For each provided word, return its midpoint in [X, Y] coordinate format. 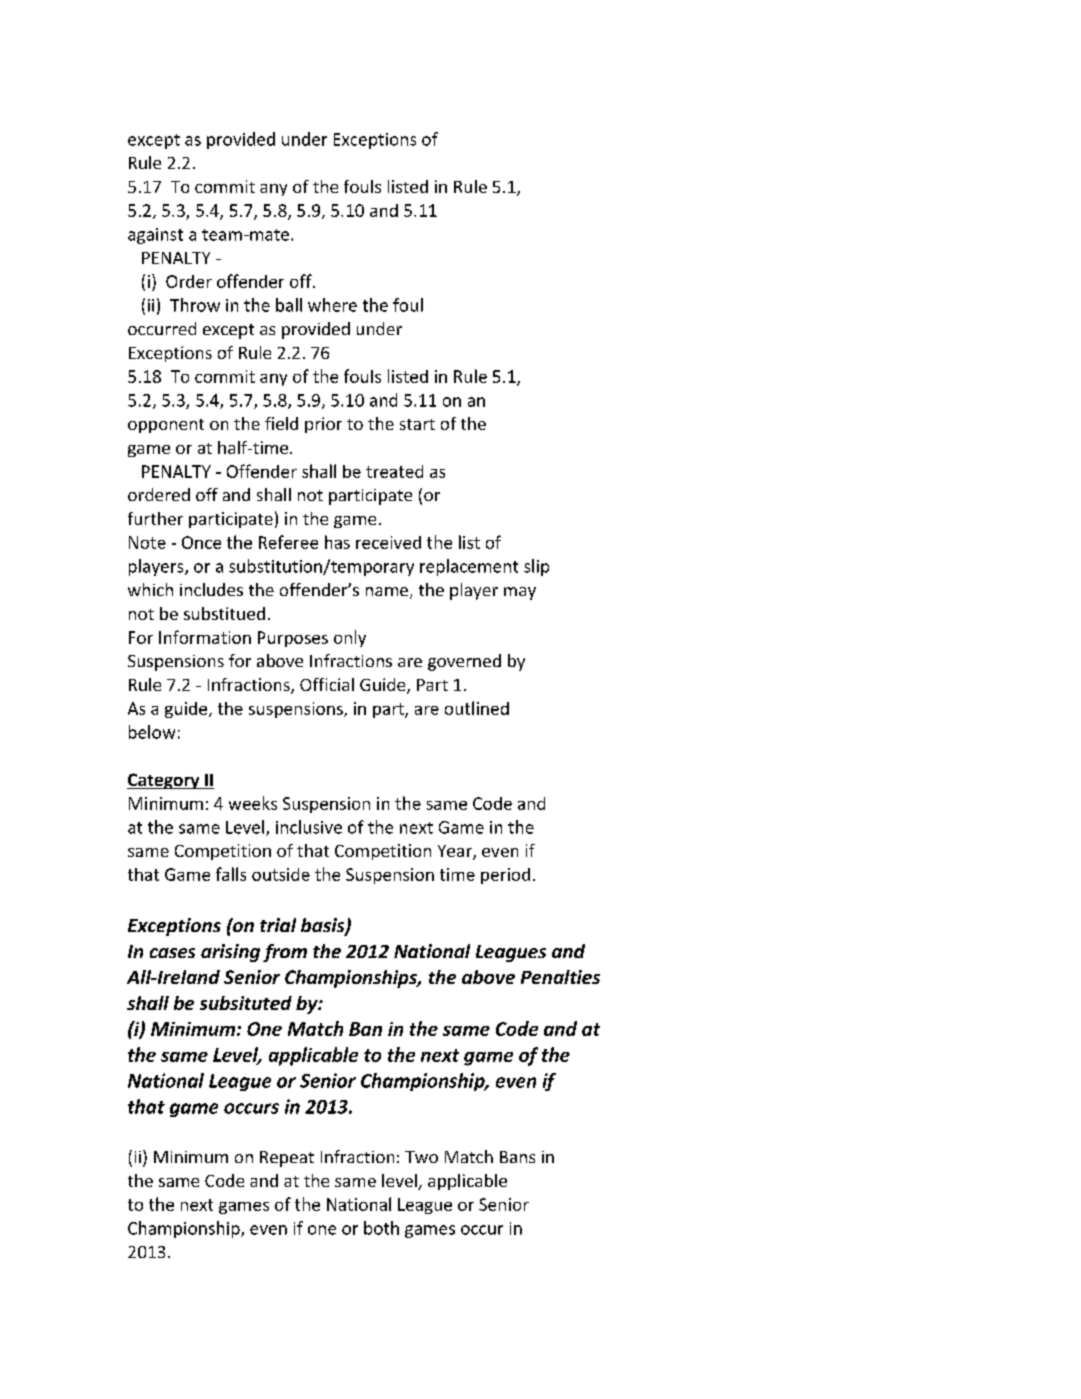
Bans [517, 1157]
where [332, 305]
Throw [195, 305]
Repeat [287, 1159]
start [417, 424]
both [381, 1228]
